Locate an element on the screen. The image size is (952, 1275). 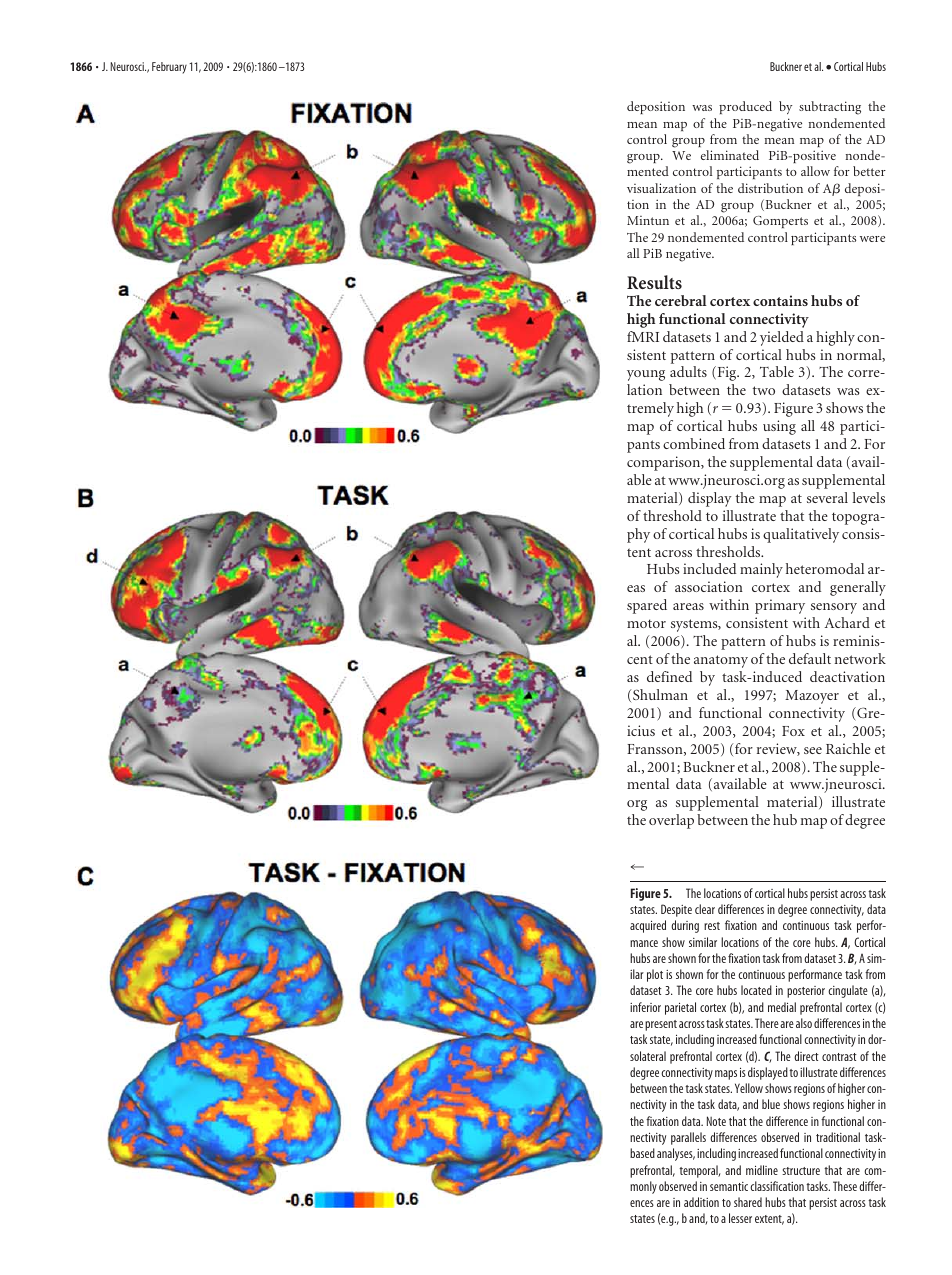
subtracting is located at coordinates (830, 108).
